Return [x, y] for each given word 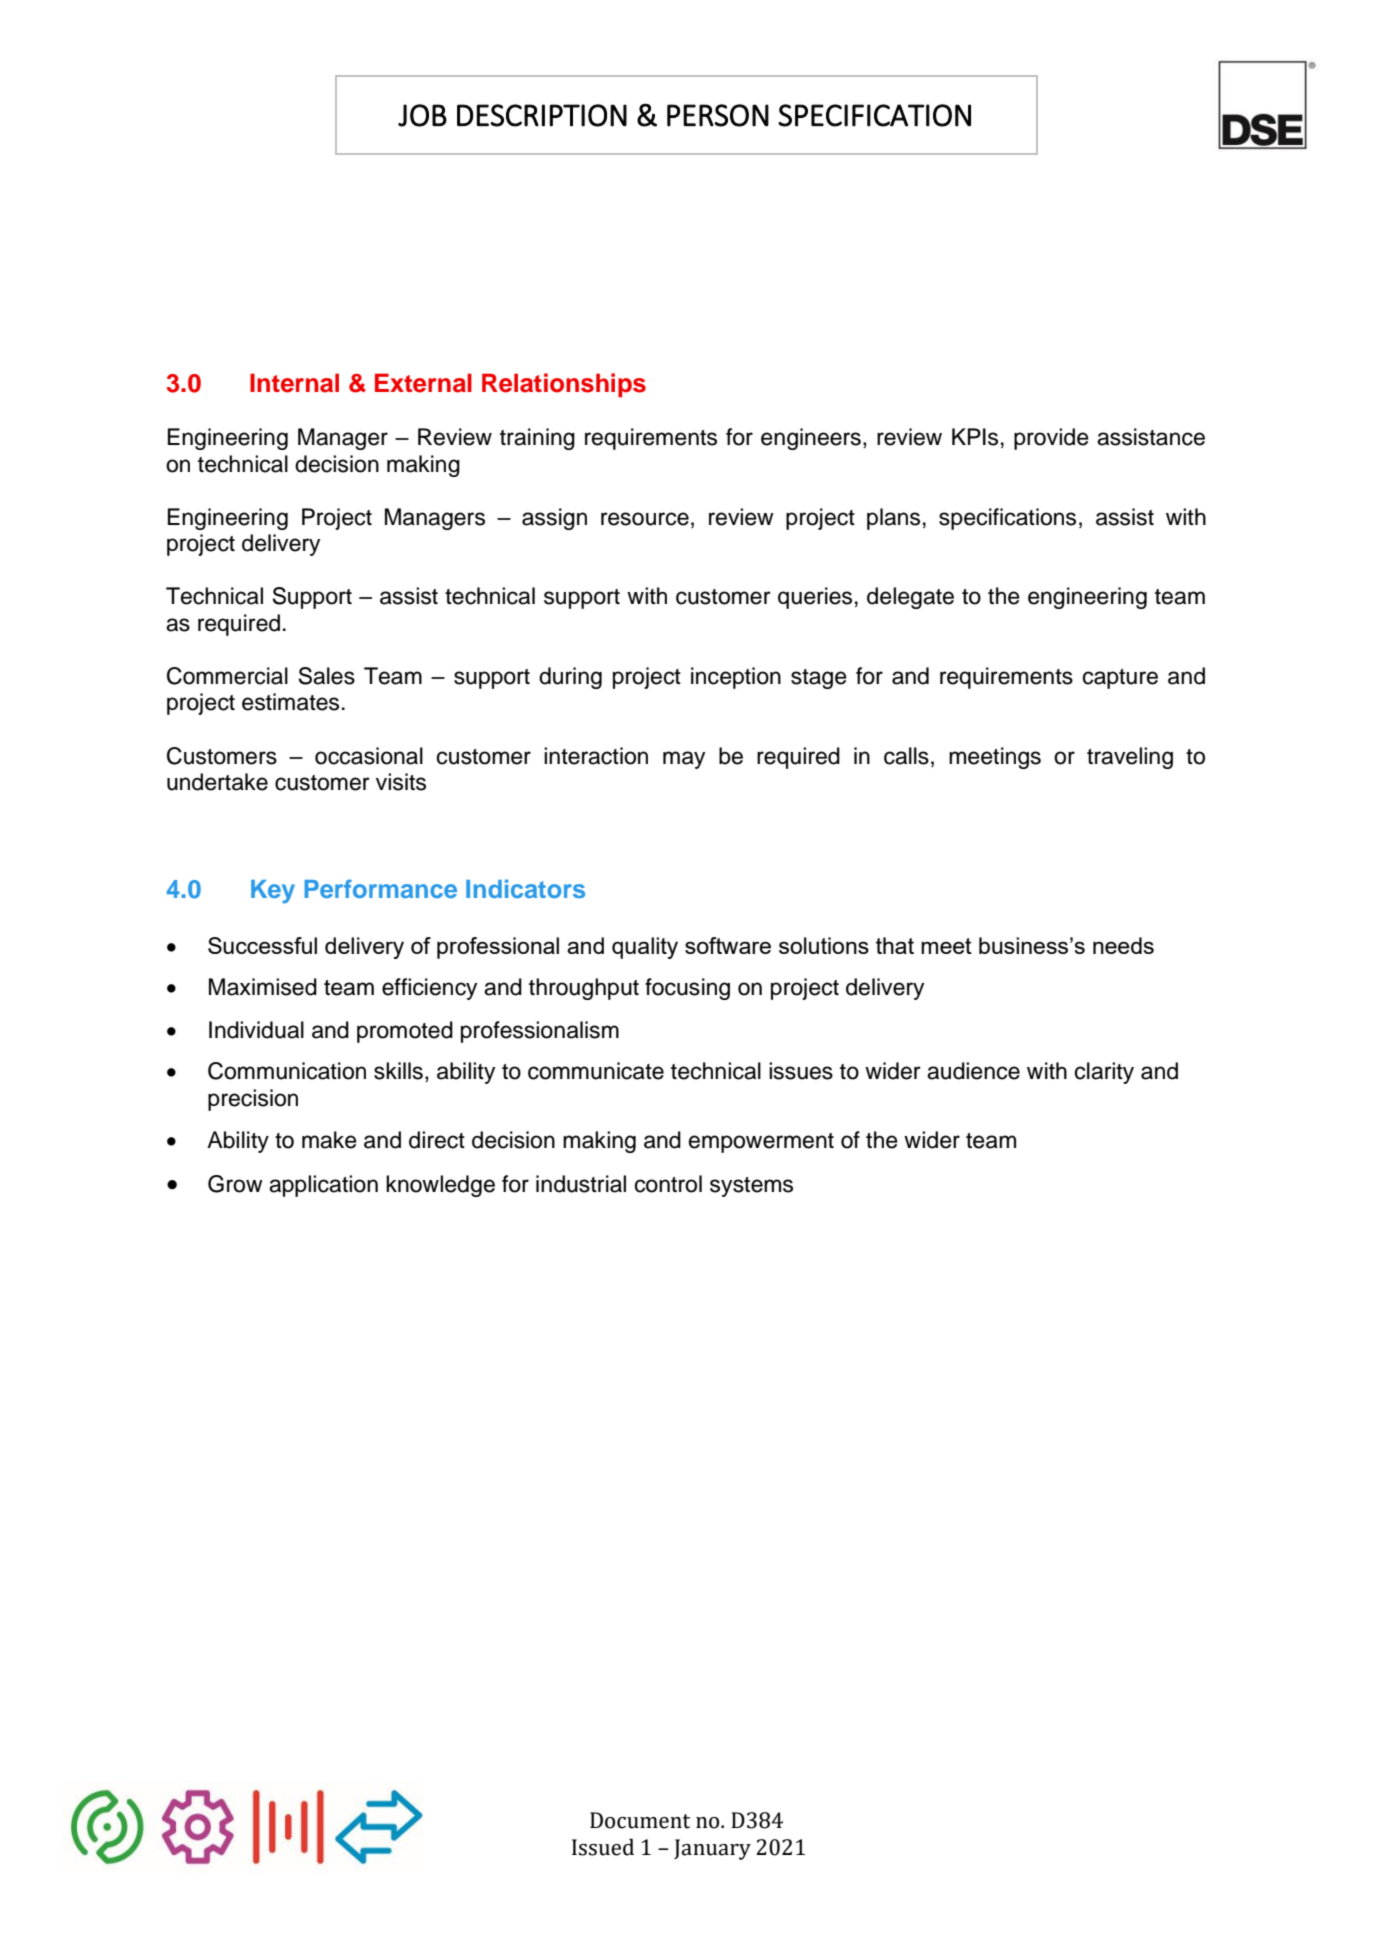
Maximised [263, 987]
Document [640, 1820]
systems [751, 1187]
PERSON [718, 115]
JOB [422, 115]
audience [973, 1071]
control [668, 1184]
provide [1051, 439]
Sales [326, 676]
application [323, 1186]
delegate [910, 598]
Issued [603, 1847]
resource [645, 519]
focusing [687, 989]
